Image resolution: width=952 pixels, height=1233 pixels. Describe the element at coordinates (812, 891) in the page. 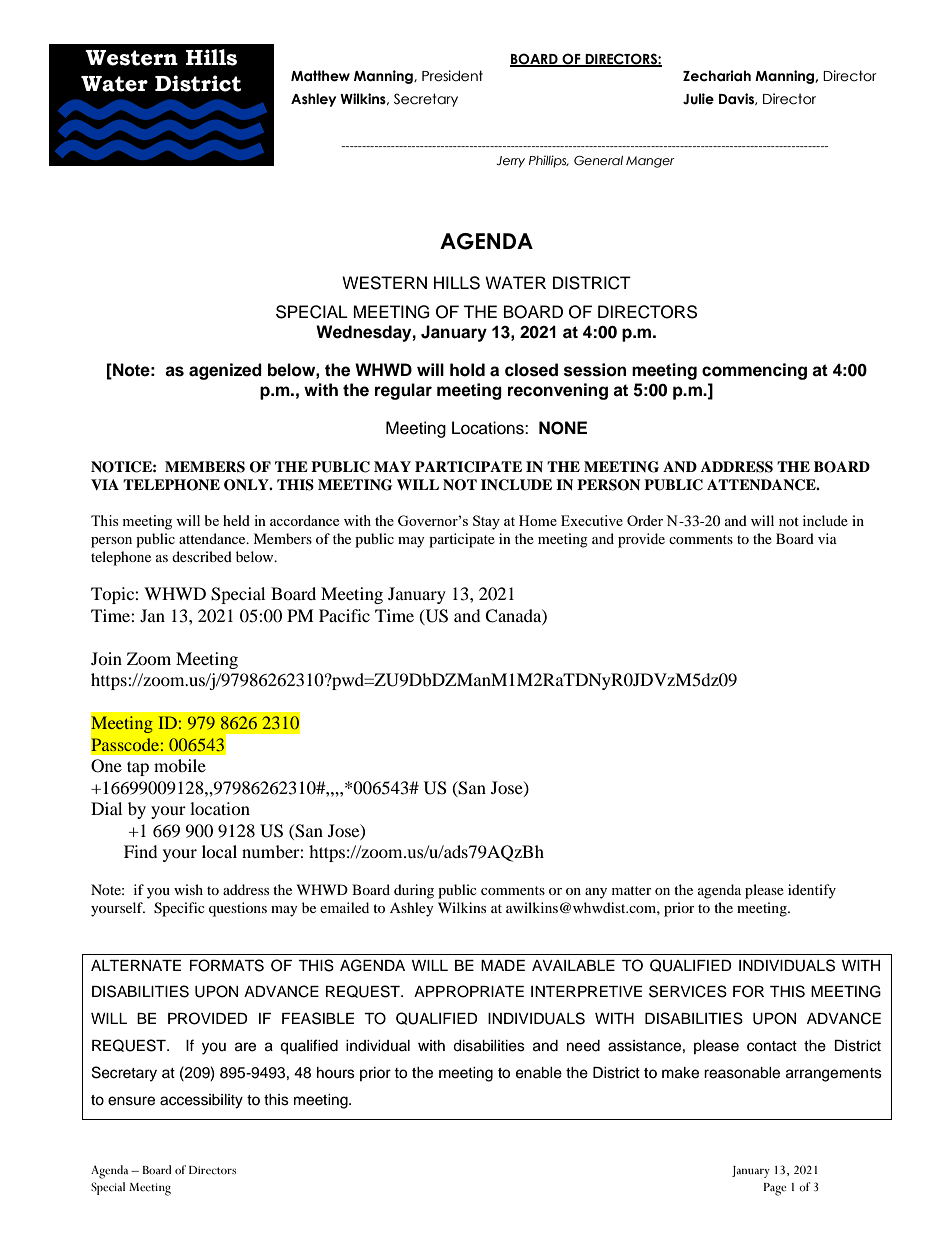

I see `identify` at that location.
